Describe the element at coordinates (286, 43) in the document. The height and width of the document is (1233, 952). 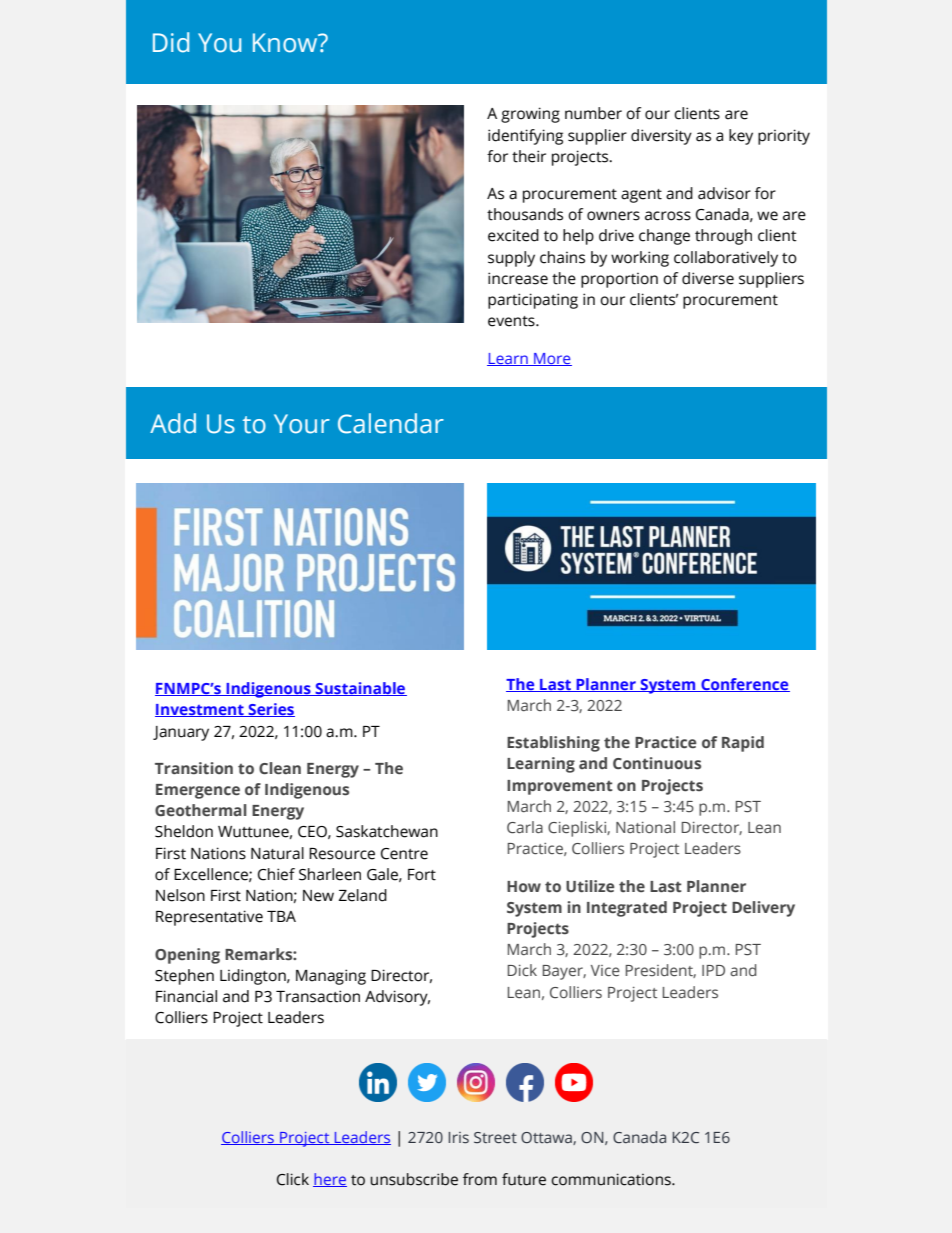
I see `Know` at that location.
